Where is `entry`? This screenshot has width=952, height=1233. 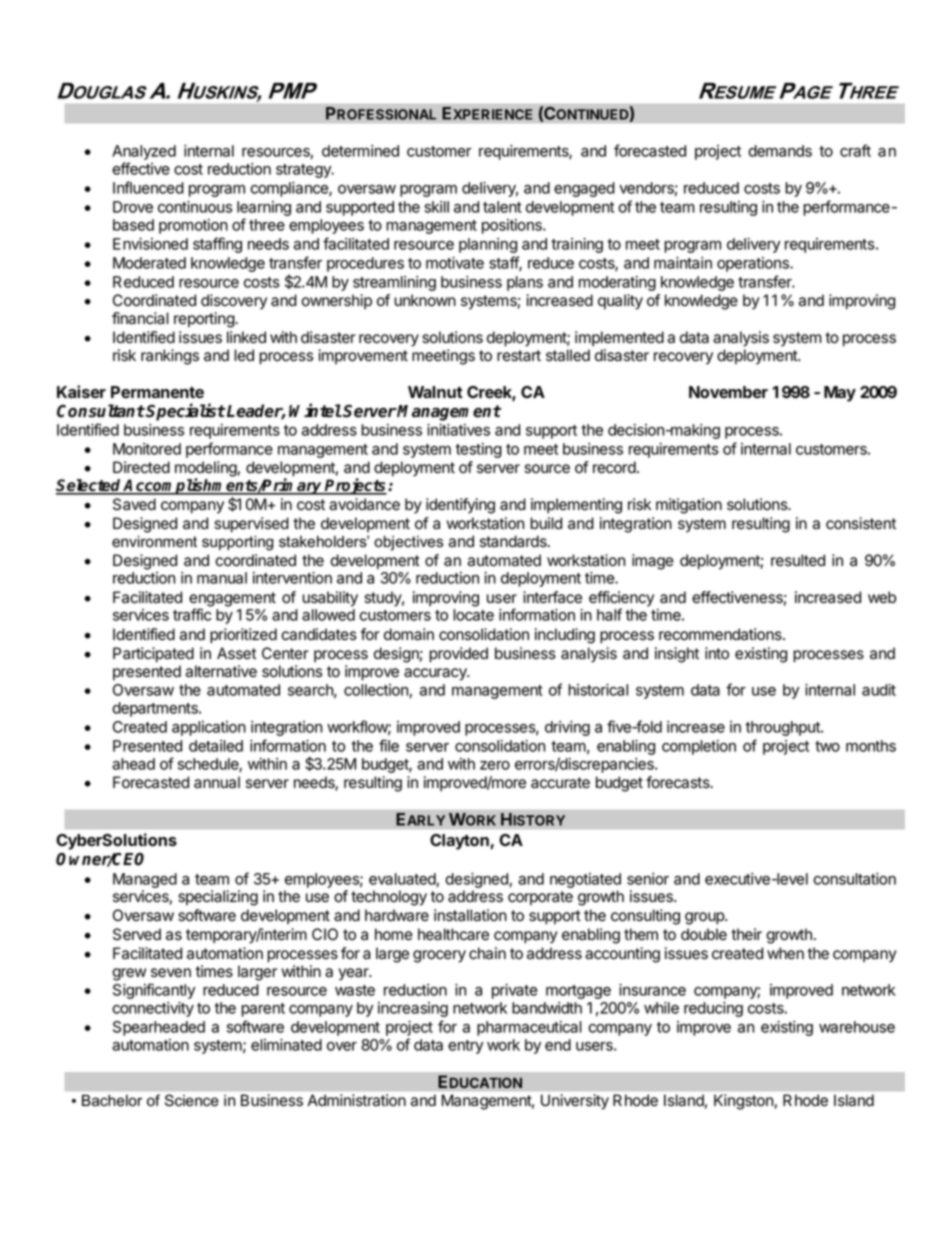
entry is located at coordinates (465, 1047).
